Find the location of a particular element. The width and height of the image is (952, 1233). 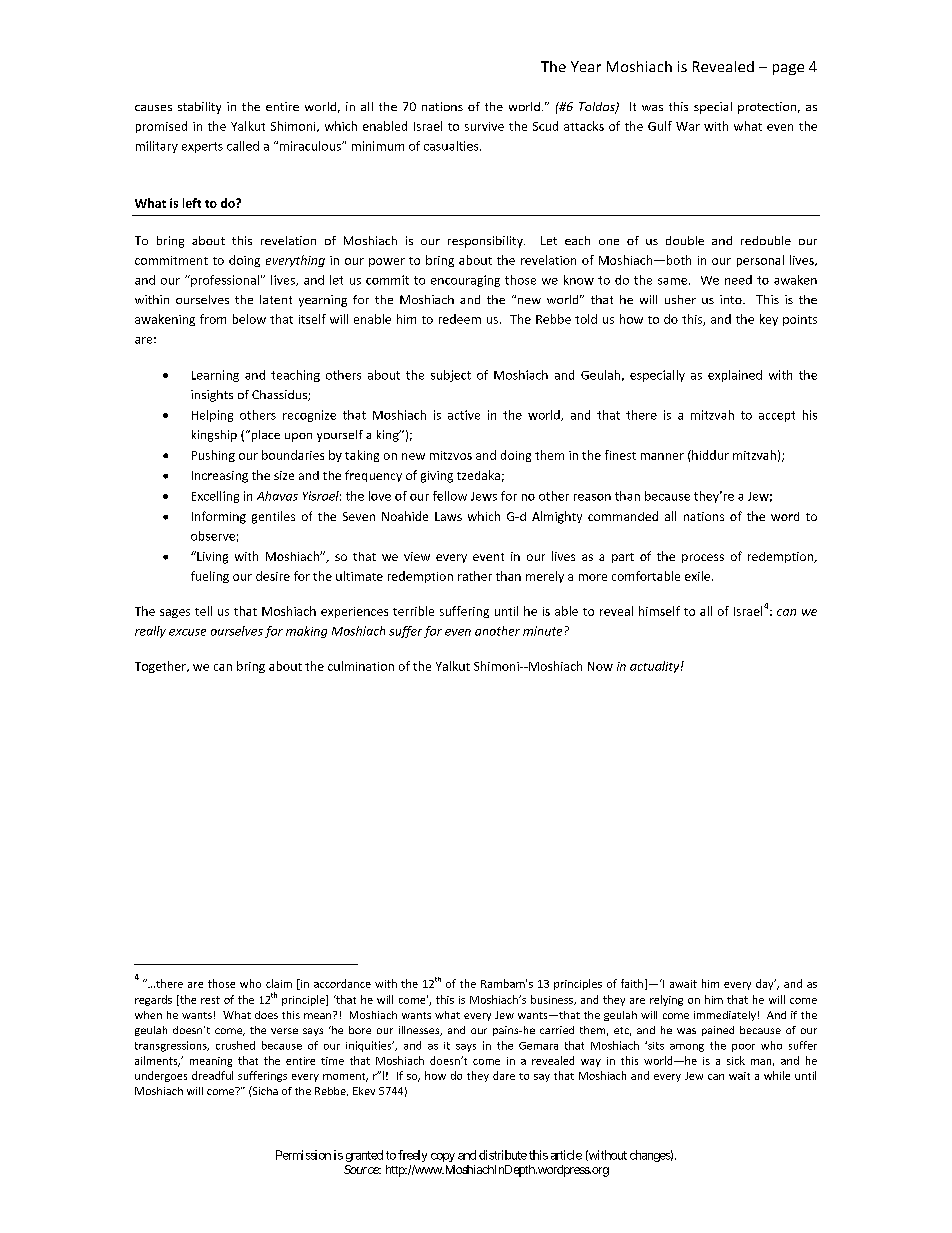

distribute is located at coordinates (503, 1155).
